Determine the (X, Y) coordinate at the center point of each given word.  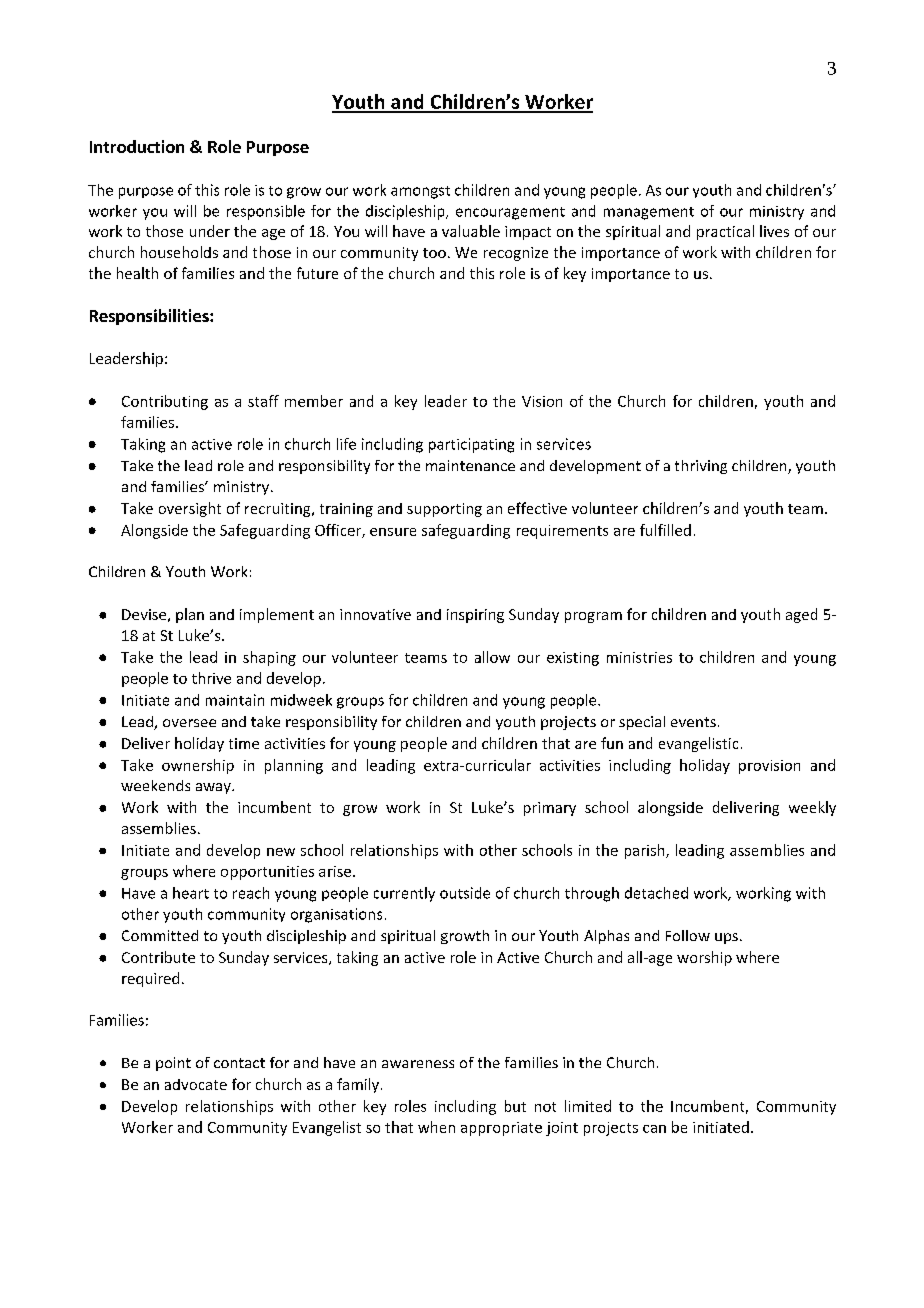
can (654, 1129)
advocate (196, 1084)
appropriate (501, 1129)
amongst (420, 192)
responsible (266, 212)
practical (725, 232)
